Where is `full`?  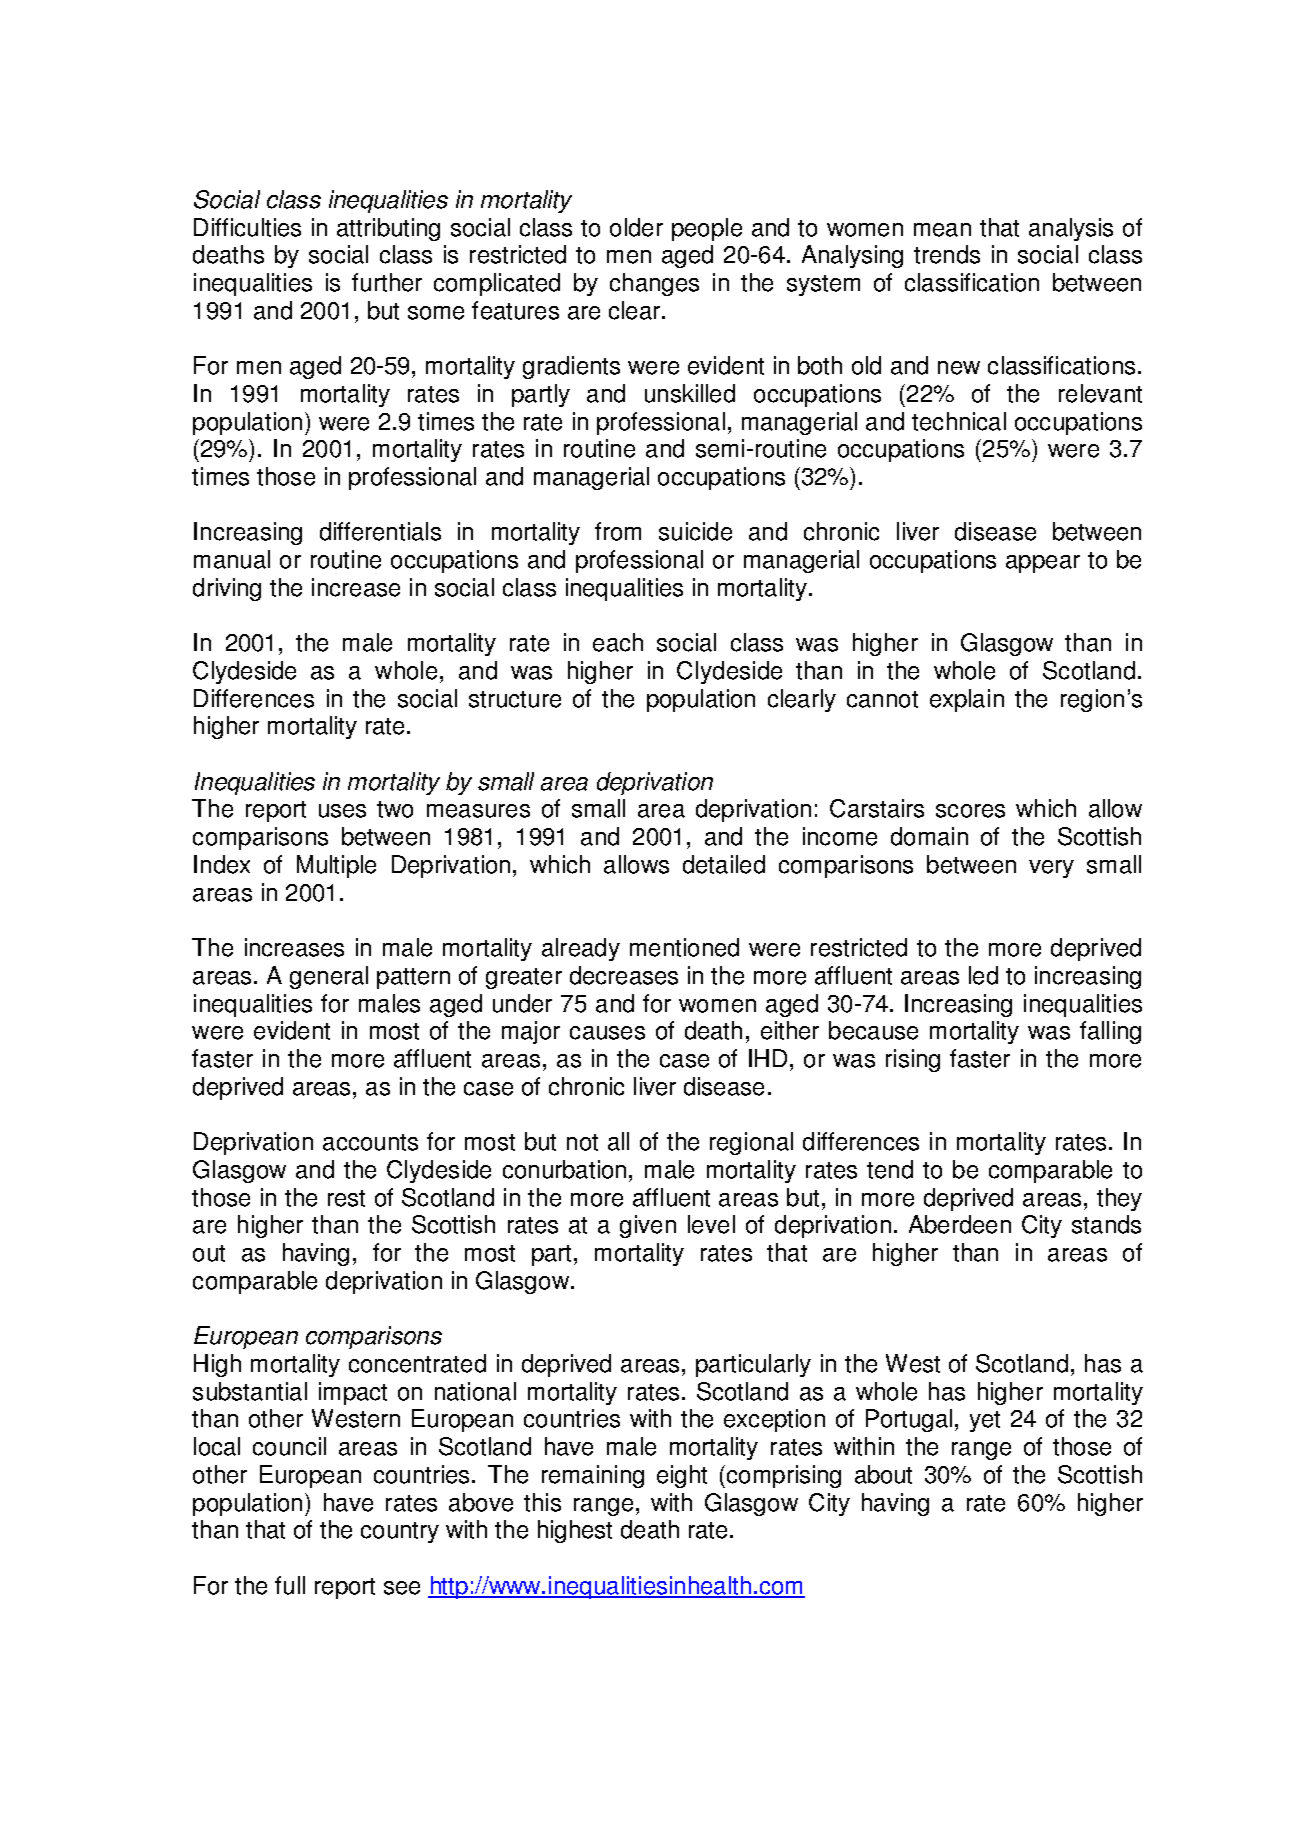 full is located at coordinates (290, 1585).
